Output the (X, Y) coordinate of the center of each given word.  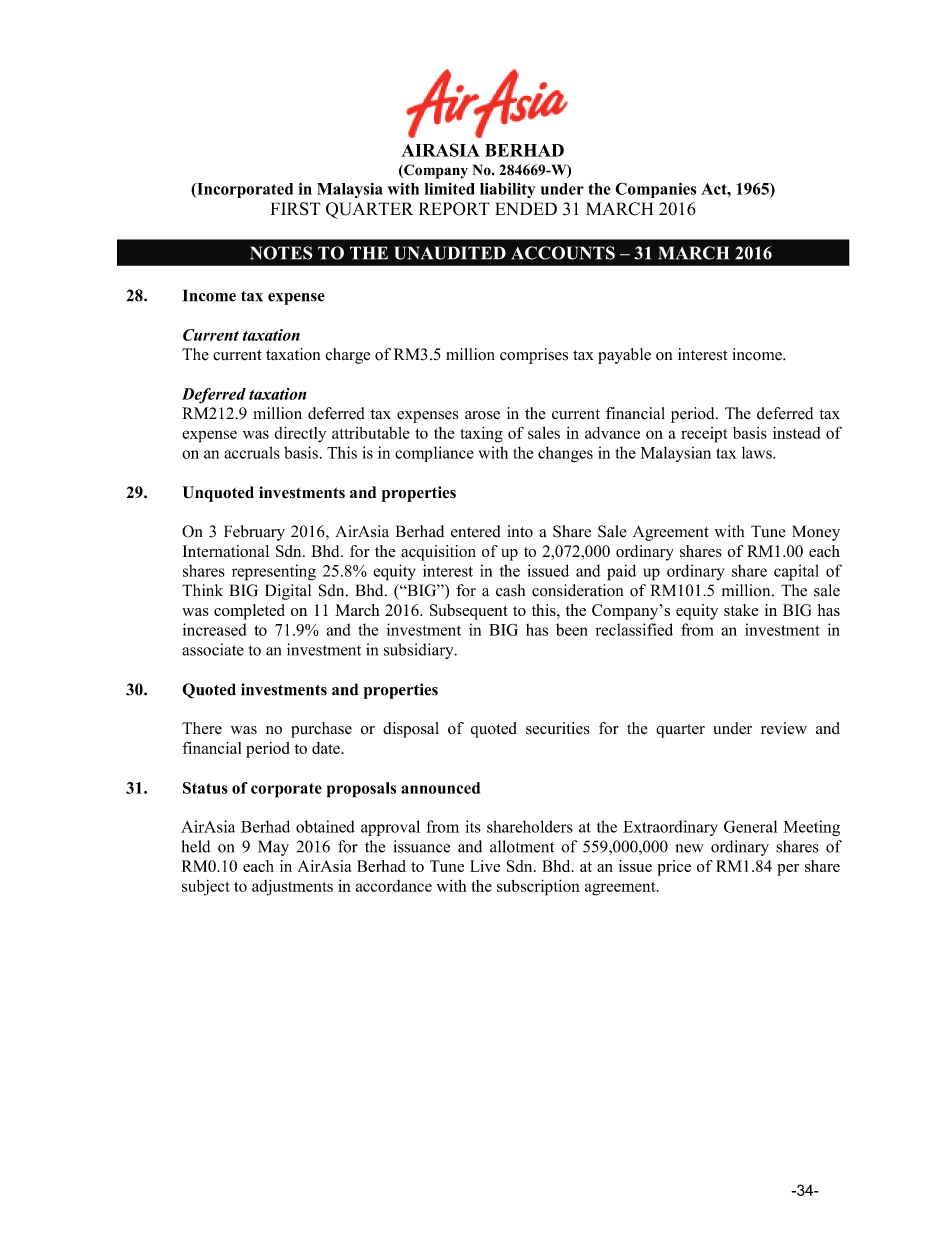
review (784, 728)
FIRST (296, 209)
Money (816, 533)
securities (557, 728)
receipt (704, 435)
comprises (534, 356)
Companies (655, 190)
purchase (321, 730)
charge (347, 356)
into (520, 531)
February (254, 533)
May (273, 848)
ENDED (526, 208)
